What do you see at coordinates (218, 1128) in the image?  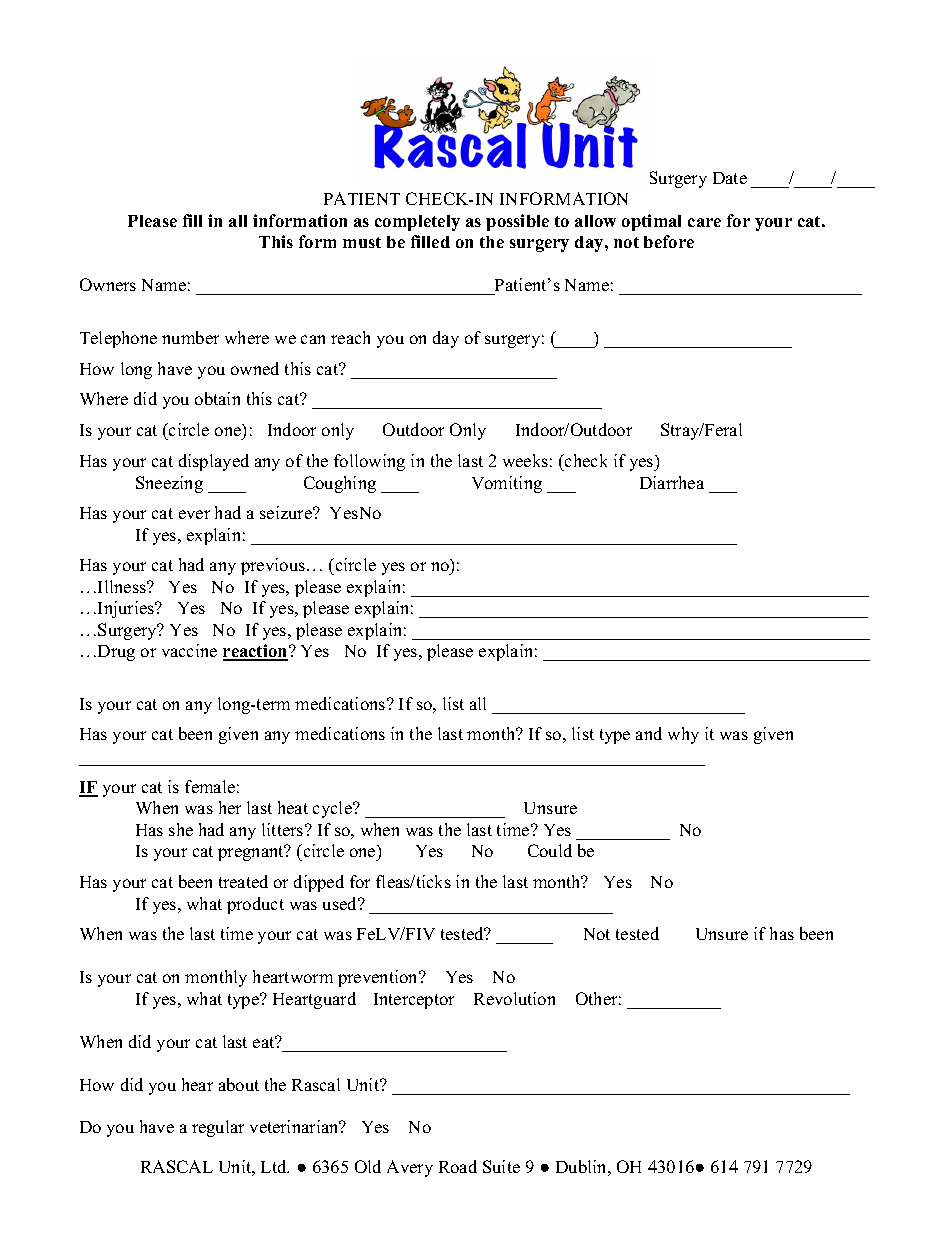 I see `regular` at bounding box center [218, 1128].
